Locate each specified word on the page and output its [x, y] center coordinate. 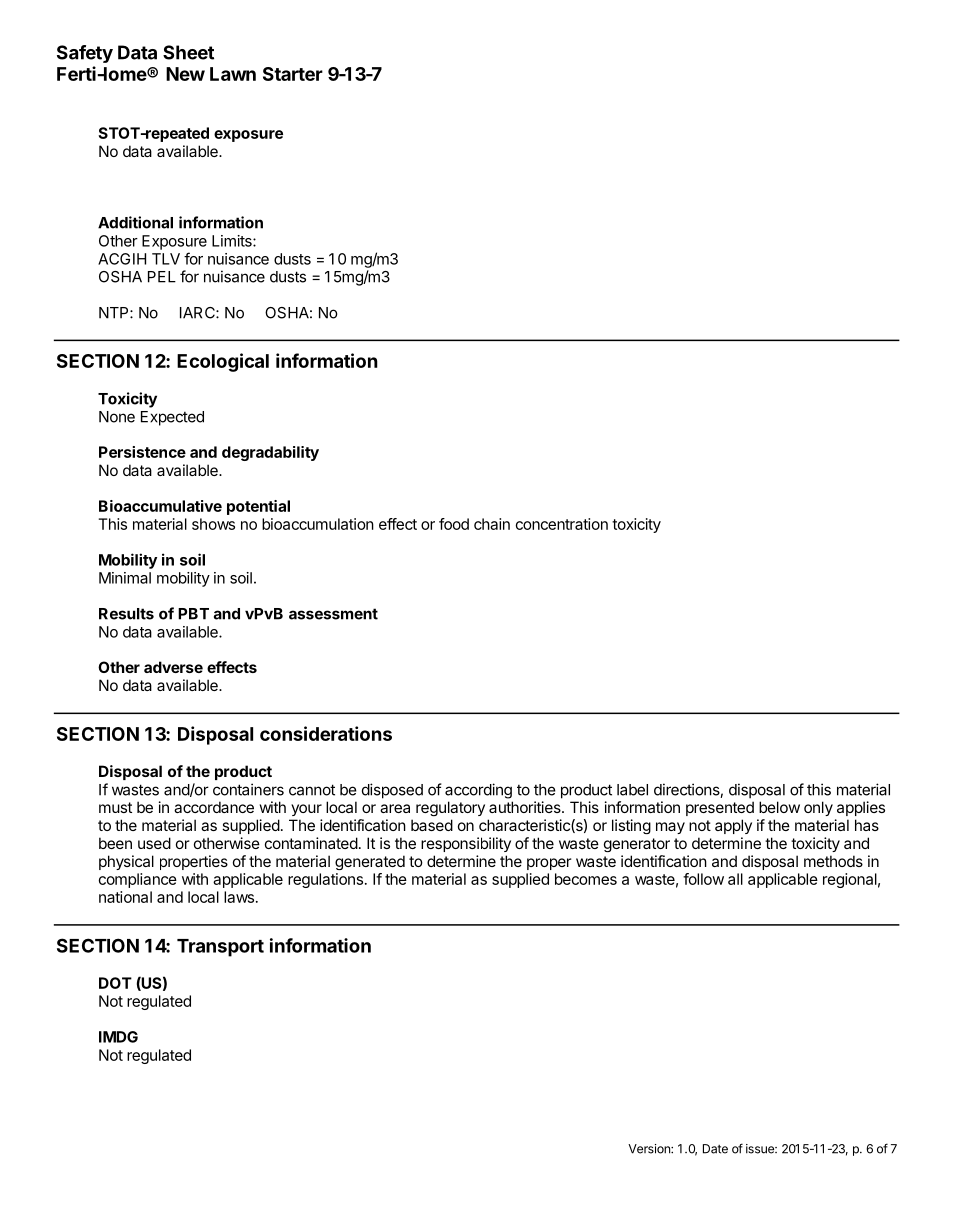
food [454, 524]
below [779, 807]
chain [492, 524]
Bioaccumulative [160, 506]
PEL [162, 277]
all [735, 879]
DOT [115, 983]
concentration [562, 524]
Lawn [233, 74]
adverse [173, 667]
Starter [293, 74]
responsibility [466, 844]
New [185, 74]
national [125, 897]
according [478, 791]
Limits [233, 241]
